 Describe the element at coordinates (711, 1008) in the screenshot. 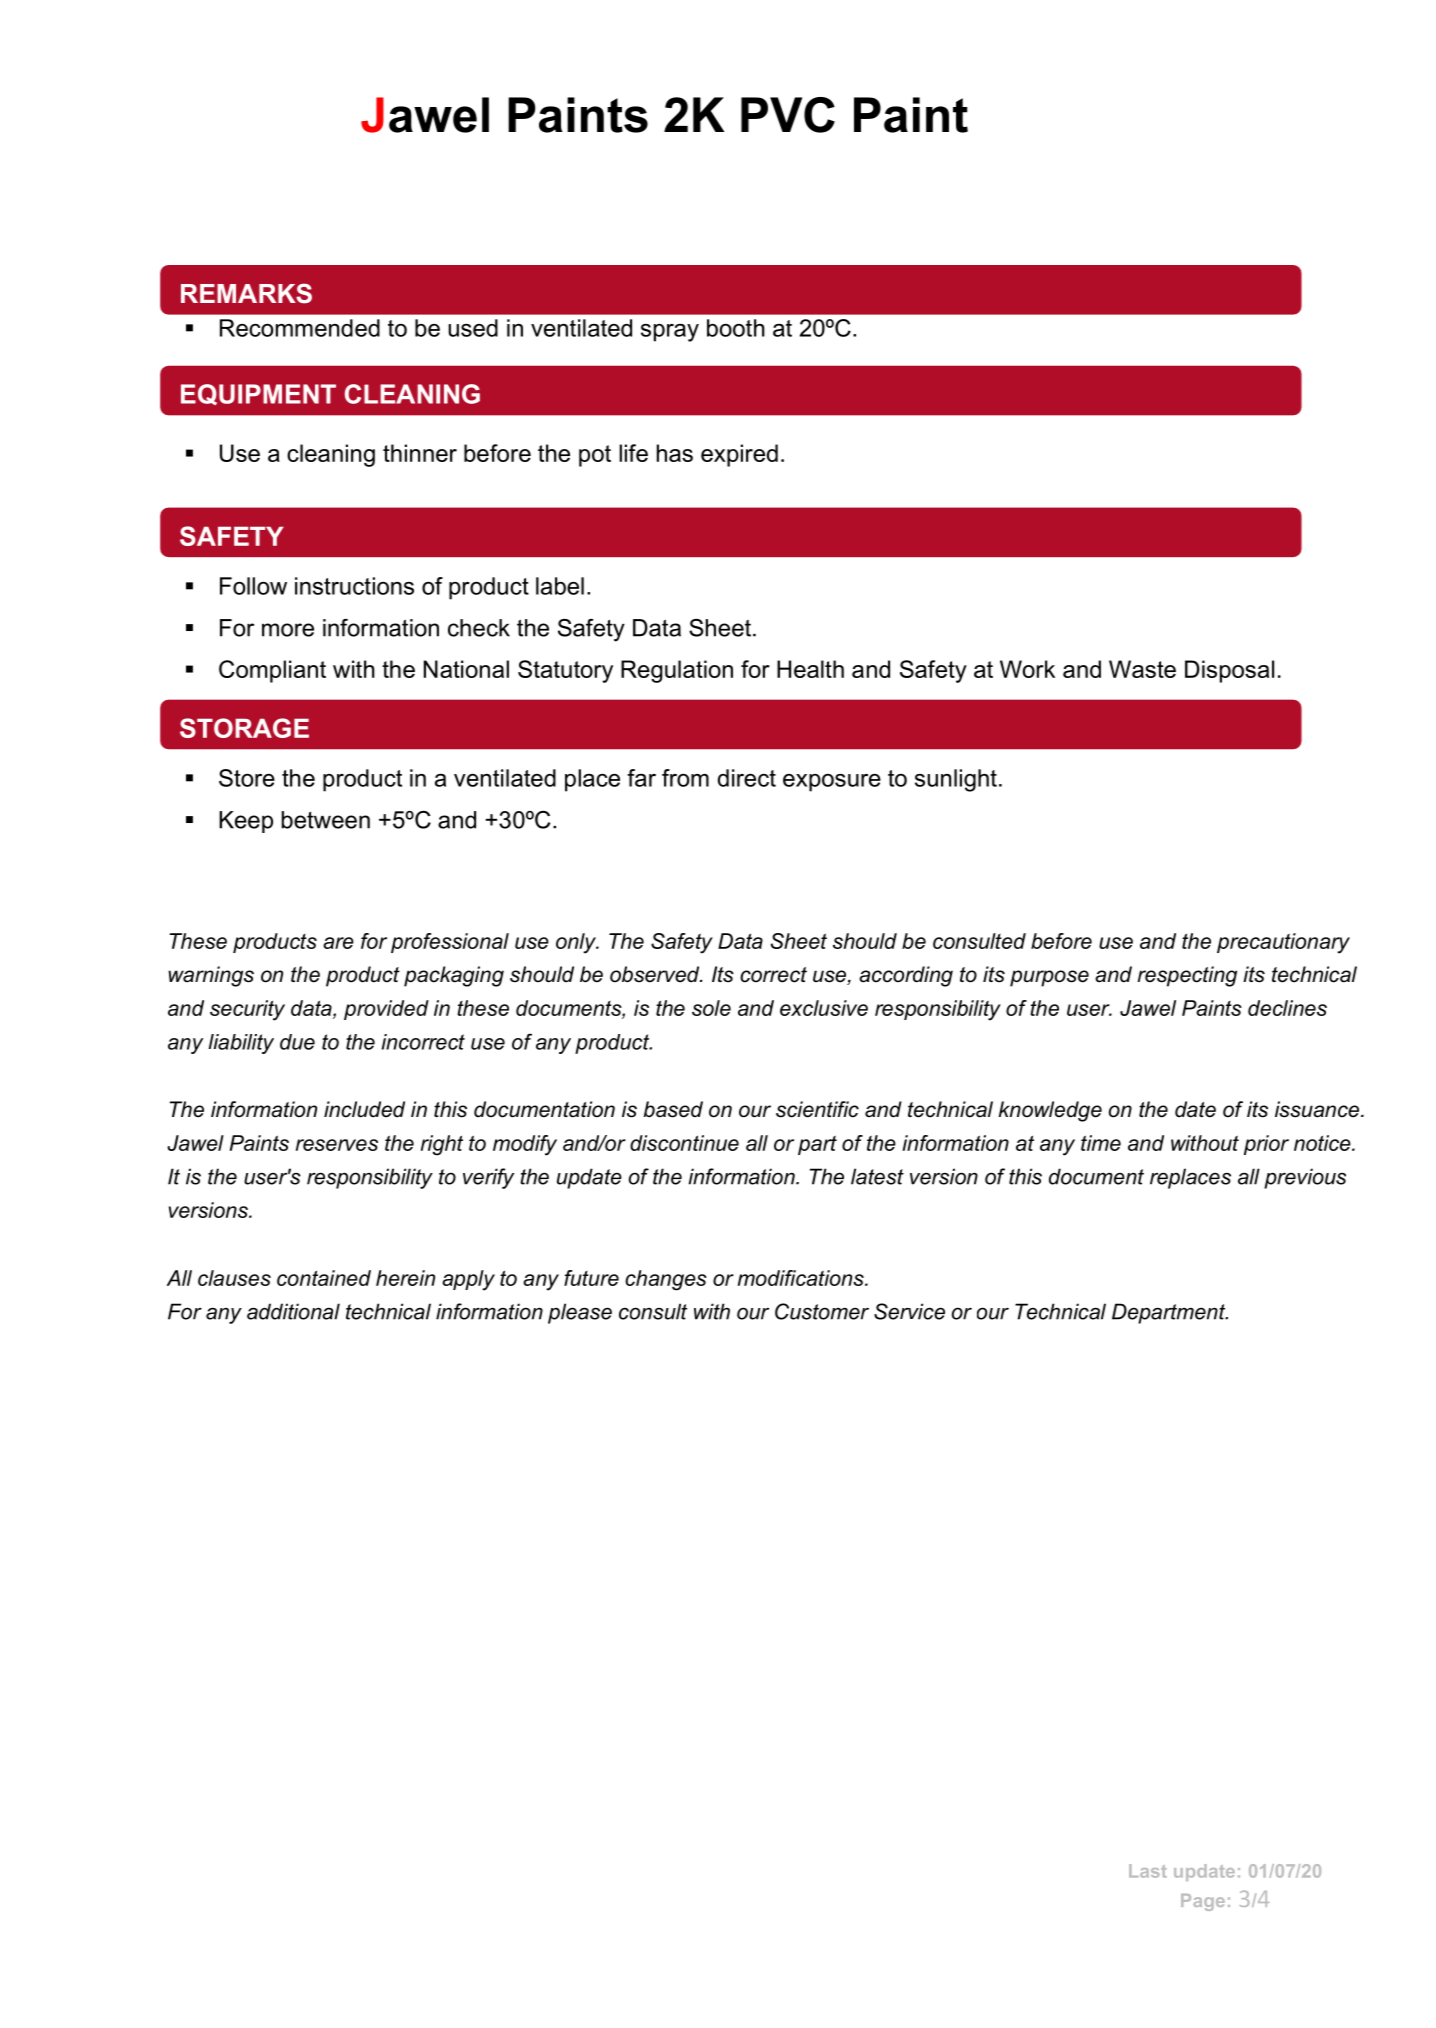

I see `sole` at that location.
